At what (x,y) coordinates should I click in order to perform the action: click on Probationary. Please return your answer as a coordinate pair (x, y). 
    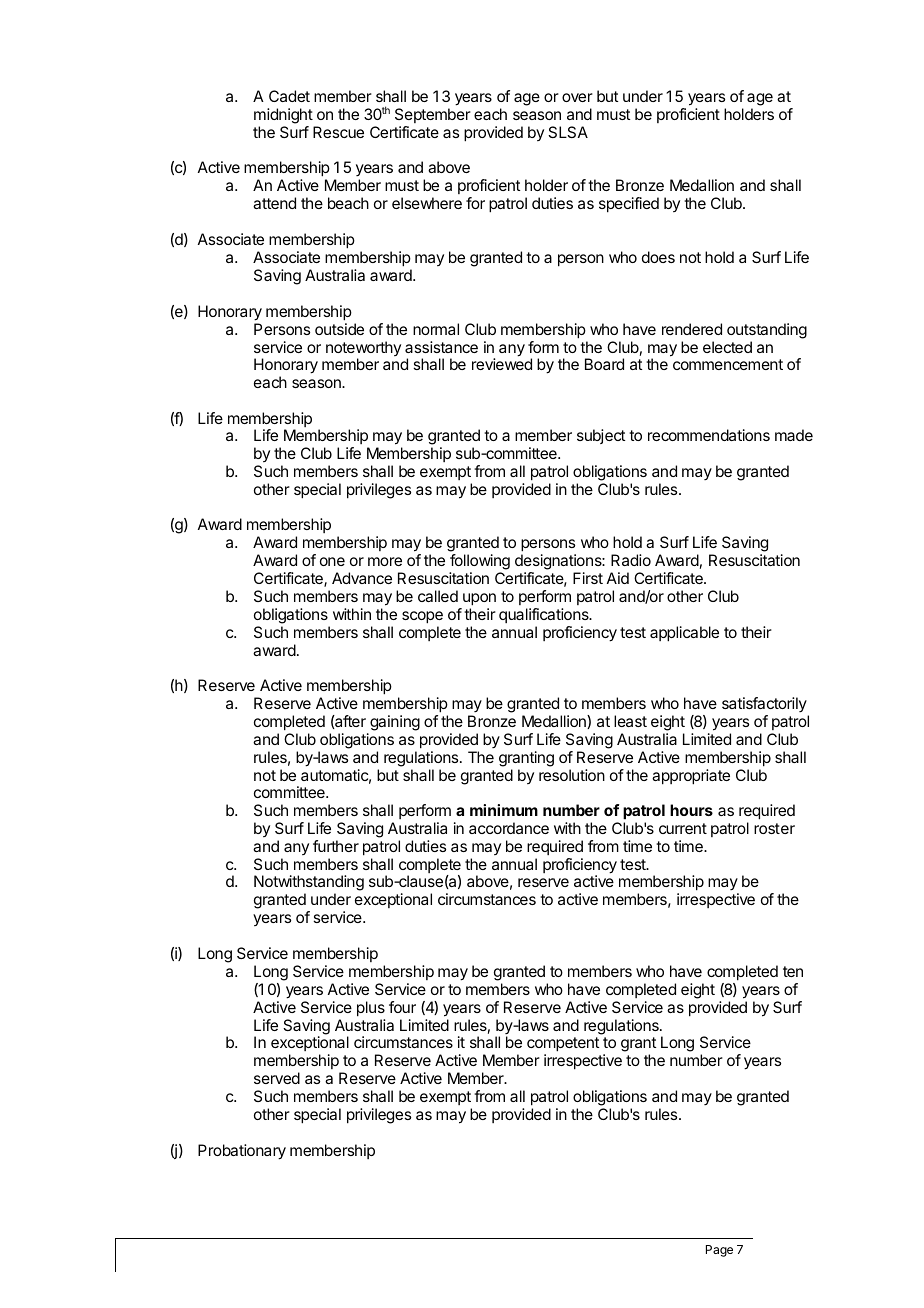
    Looking at the image, I should click on (242, 1152).
